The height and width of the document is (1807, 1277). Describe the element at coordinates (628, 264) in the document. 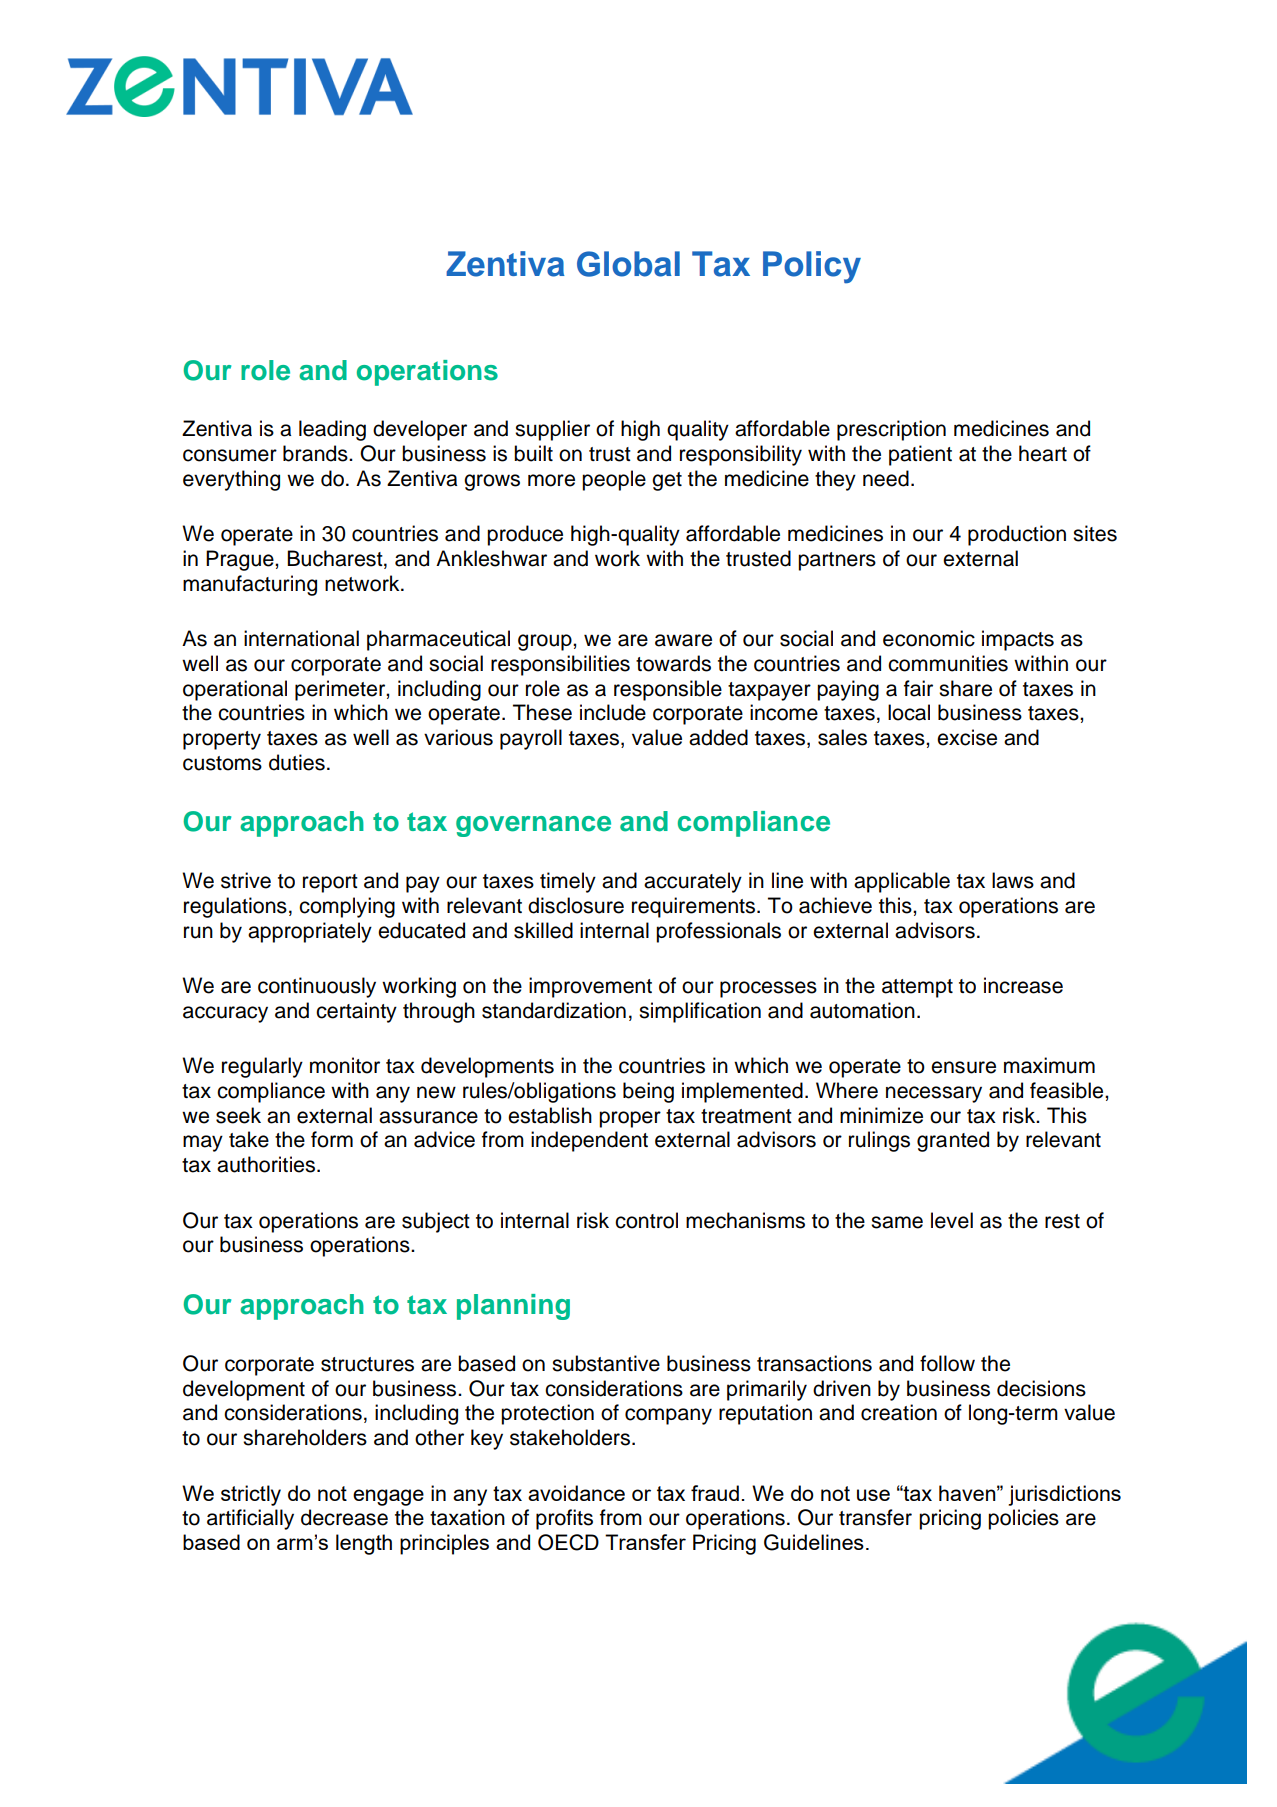

I see `Global` at that location.
